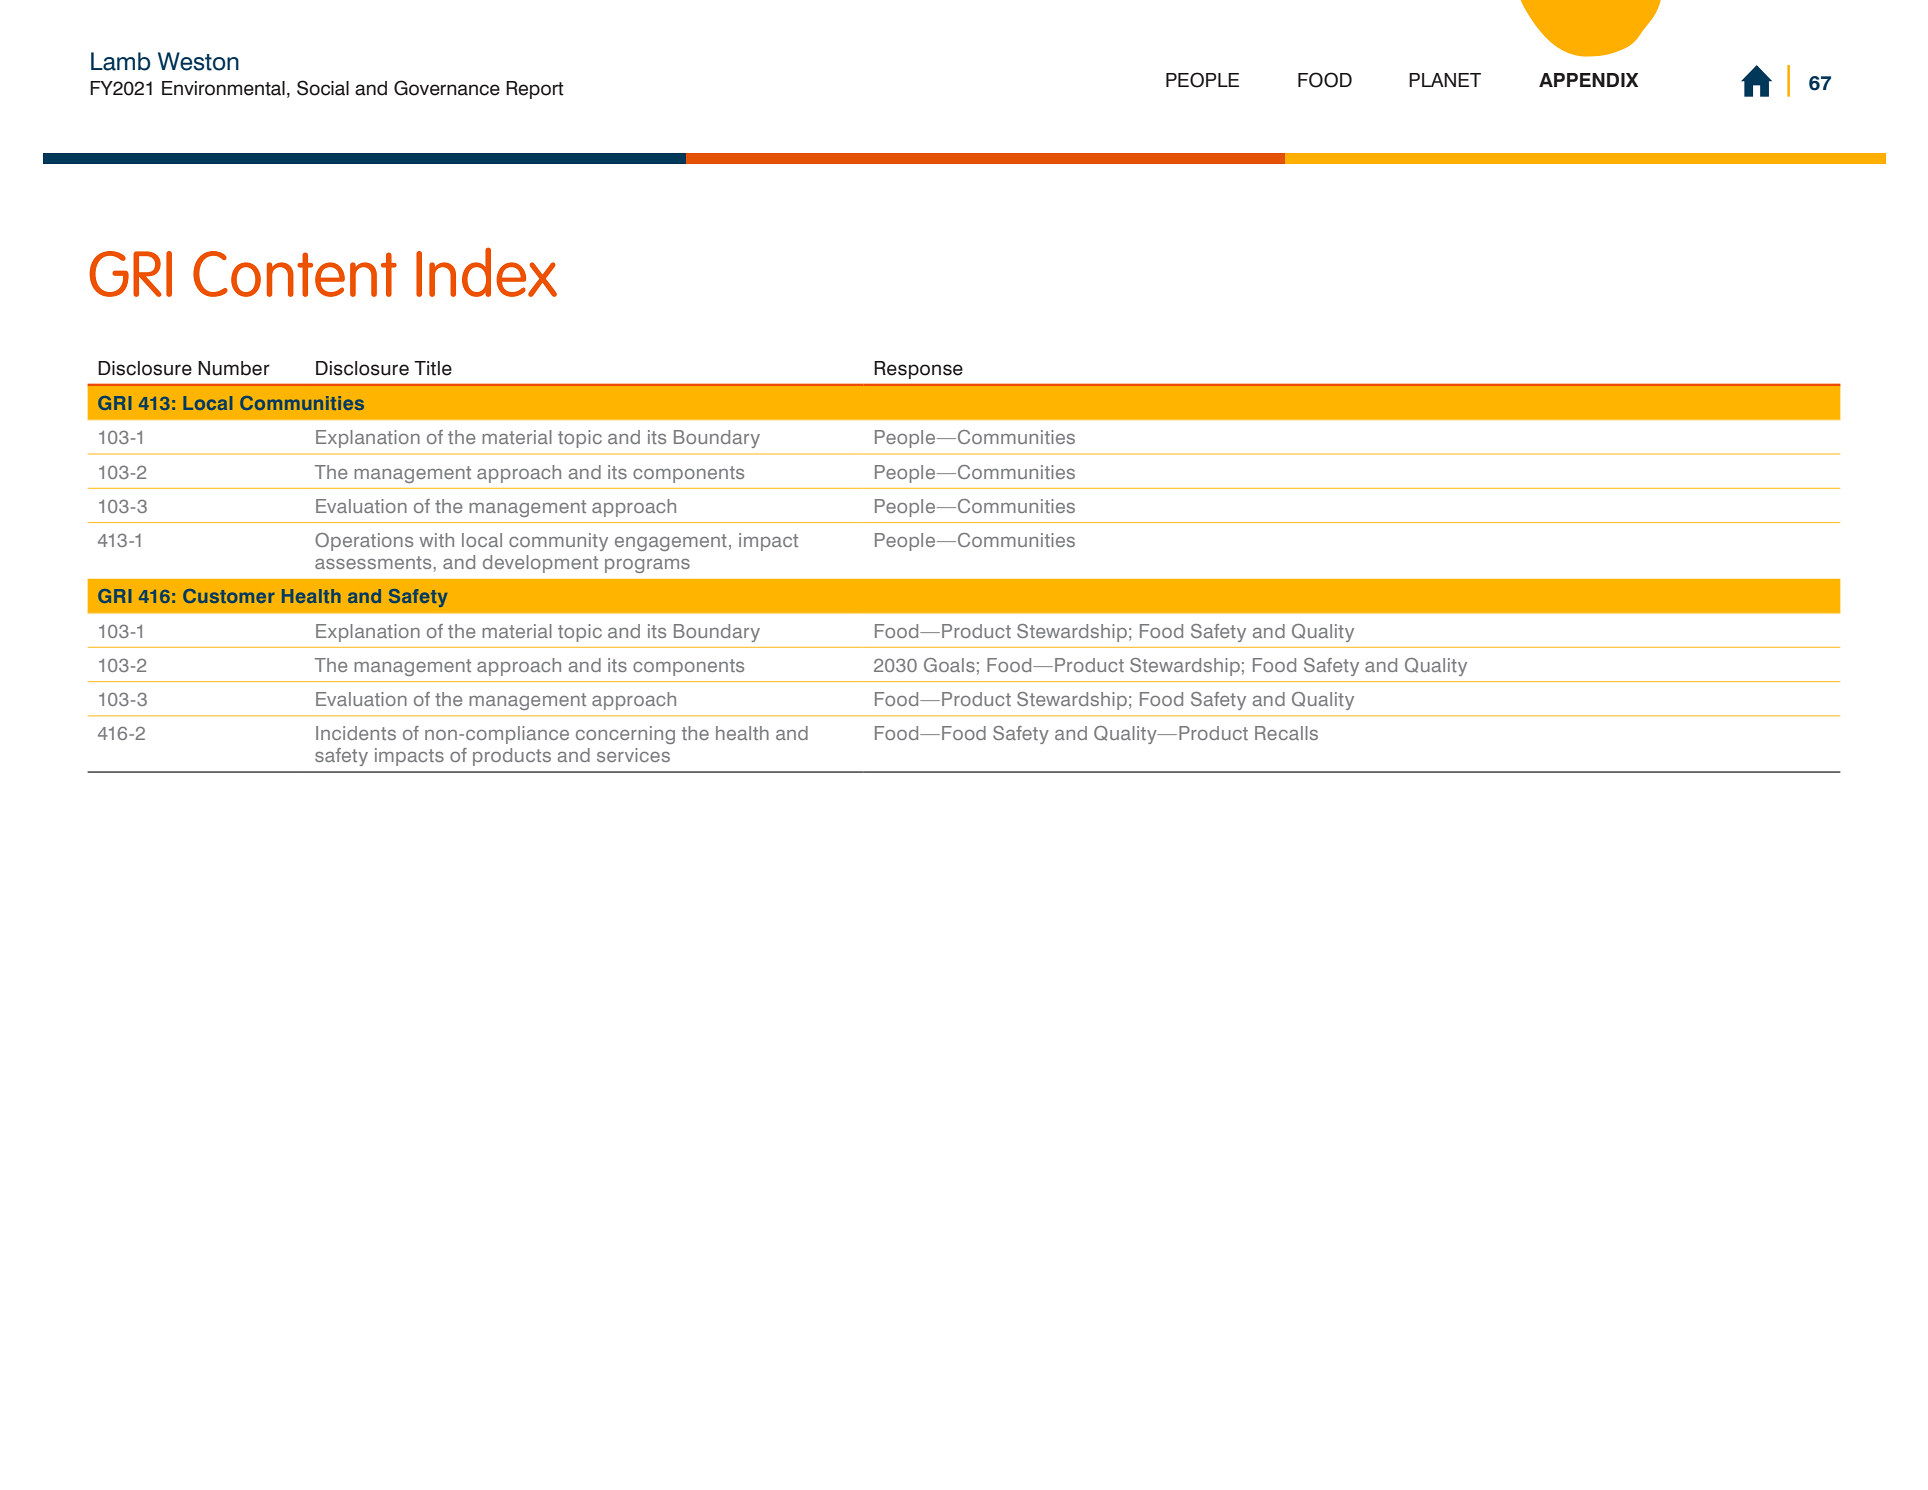 The width and height of the image is (1928, 1490). What do you see at coordinates (1588, 80) in the image?
I see `APPENDIX` at bounding box center [1588, 80].
